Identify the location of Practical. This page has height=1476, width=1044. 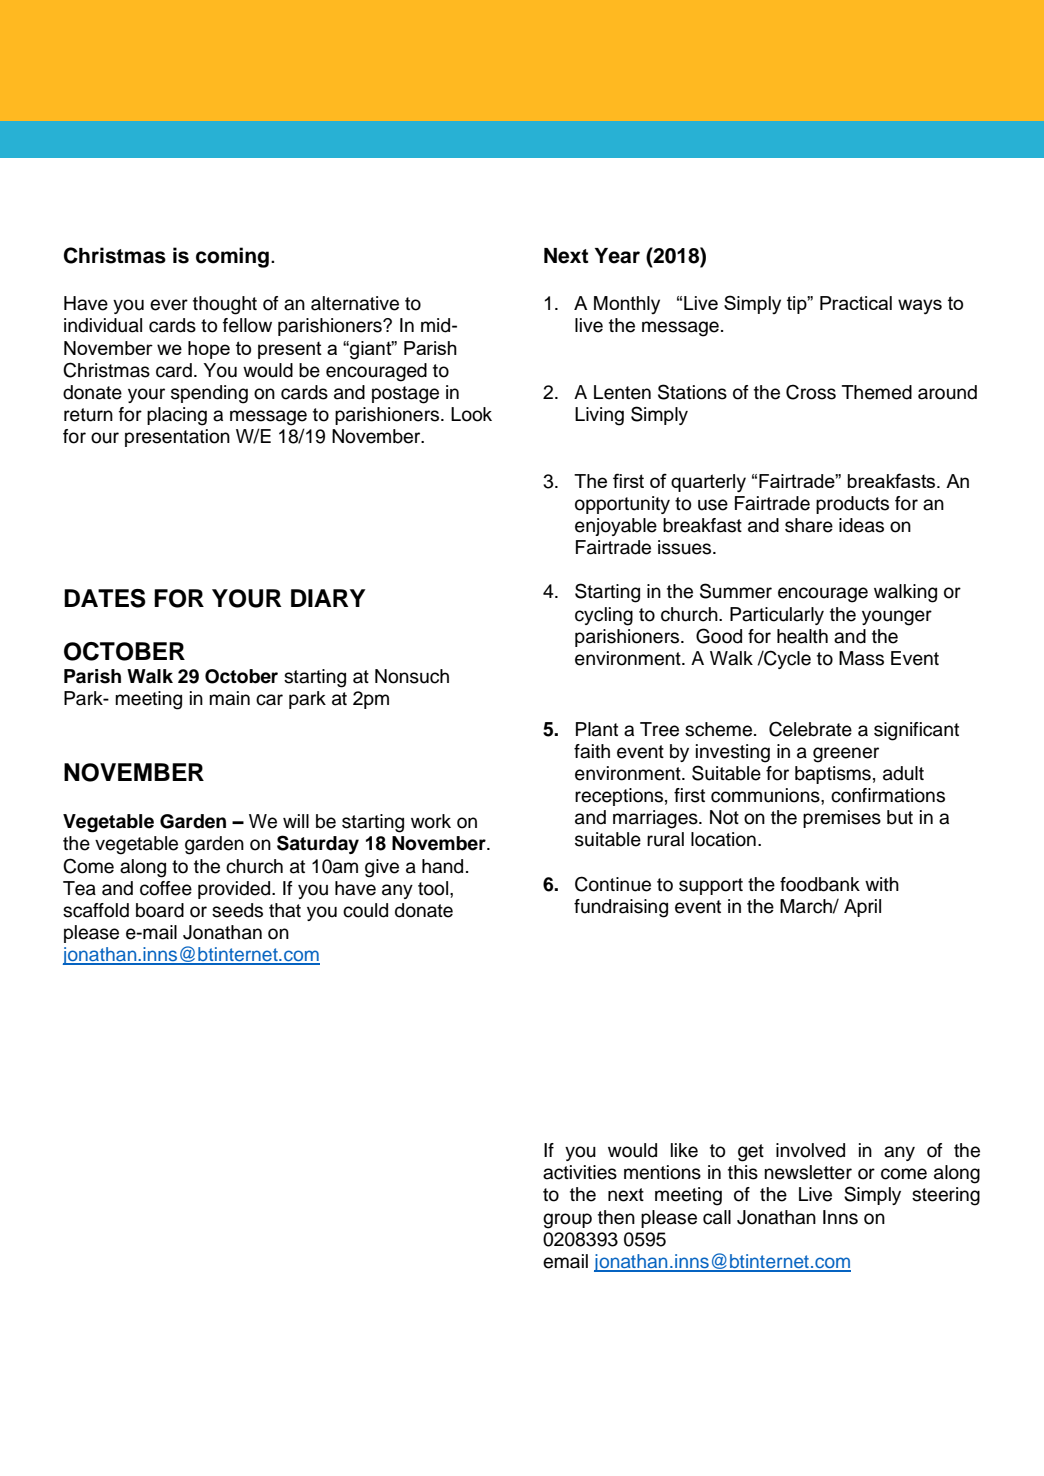
(856, 303).
